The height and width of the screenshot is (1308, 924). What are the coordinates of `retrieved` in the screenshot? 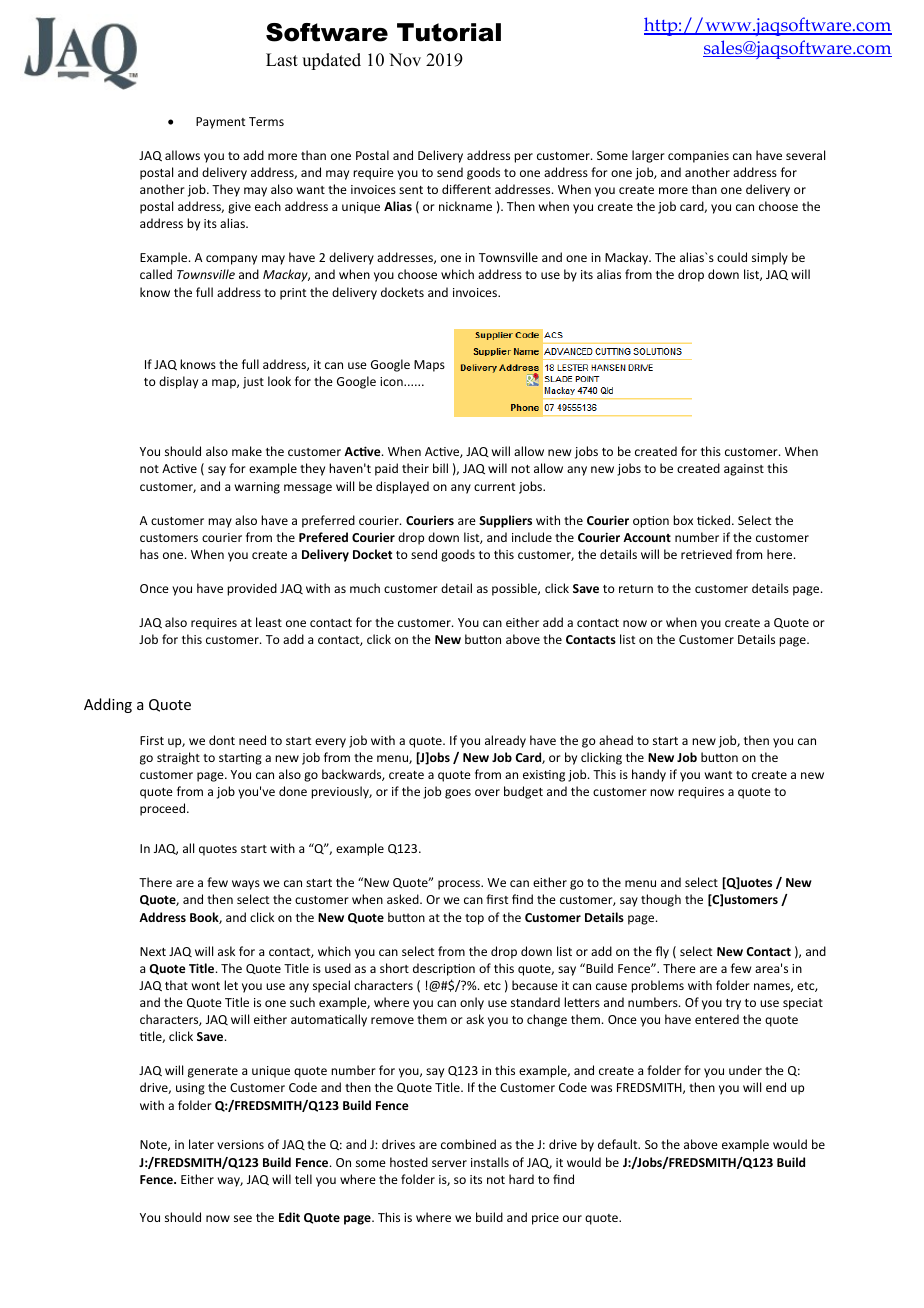 It's located at (706, 554).
